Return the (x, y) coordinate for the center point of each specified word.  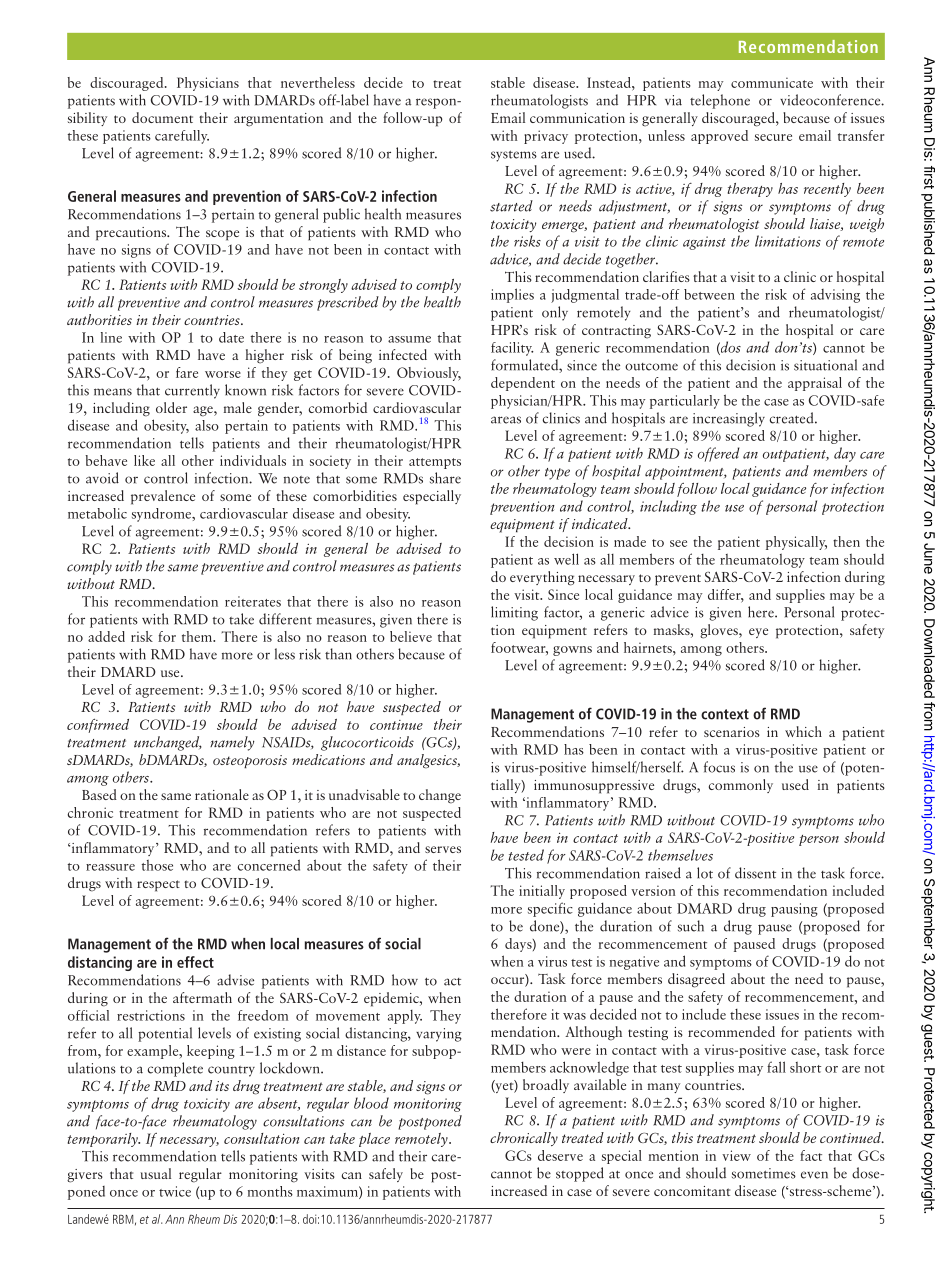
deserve (560, 1155)
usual (156, 1173)
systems (514, 156)
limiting (514, 613)
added (106, 636)
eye (758, 633)
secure (773, 137)
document (162, 117)
